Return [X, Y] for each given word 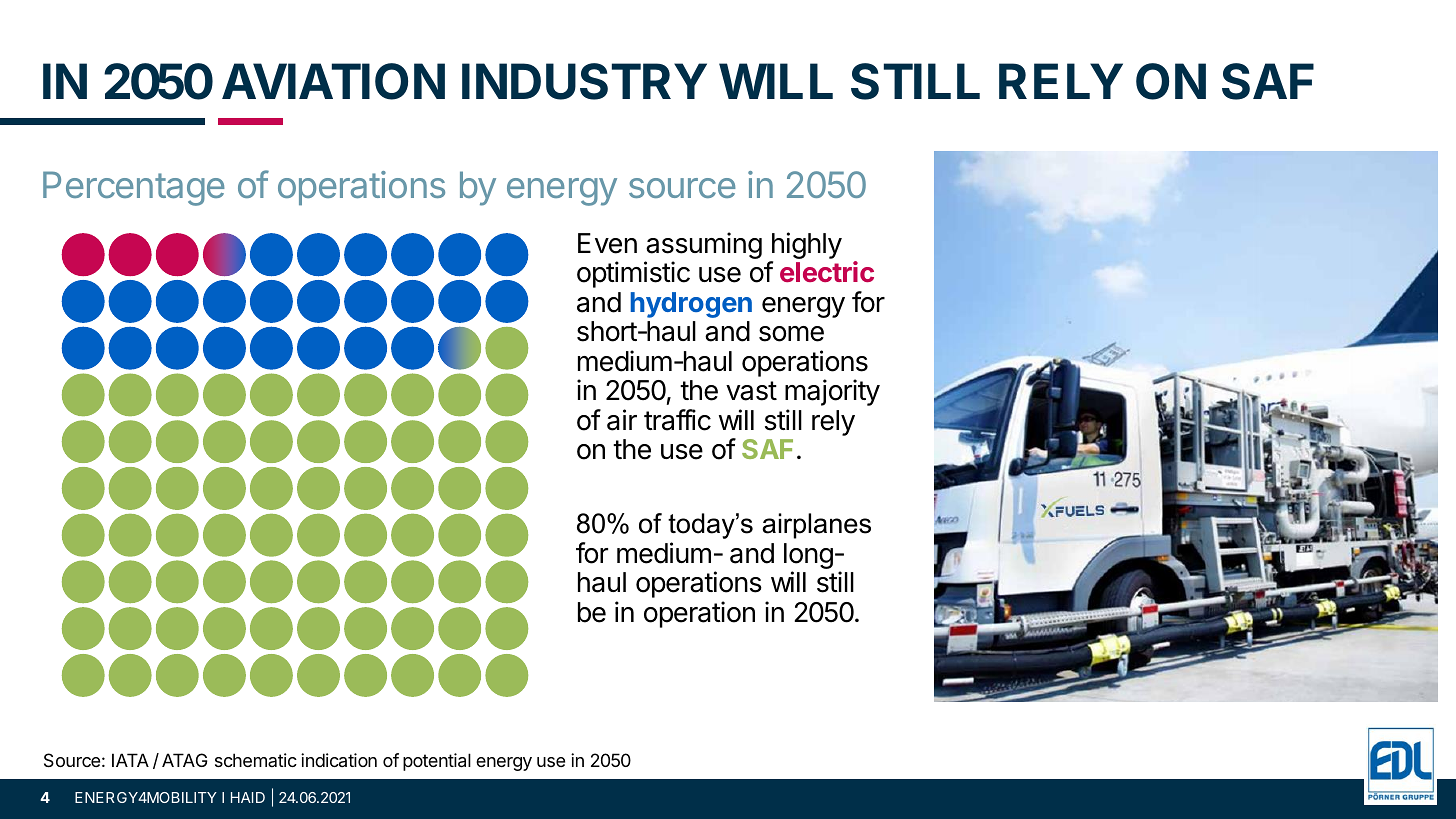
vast [751, 391]
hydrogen [691, 305]
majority [832, 392]
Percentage [134, 188]
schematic [256, 760]
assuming [703, 247]
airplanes [816, 526]
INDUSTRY [584, 81]
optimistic [633, 274]
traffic [677, 420]
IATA [130, 760]
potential [437, 762]
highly [805, 247]
